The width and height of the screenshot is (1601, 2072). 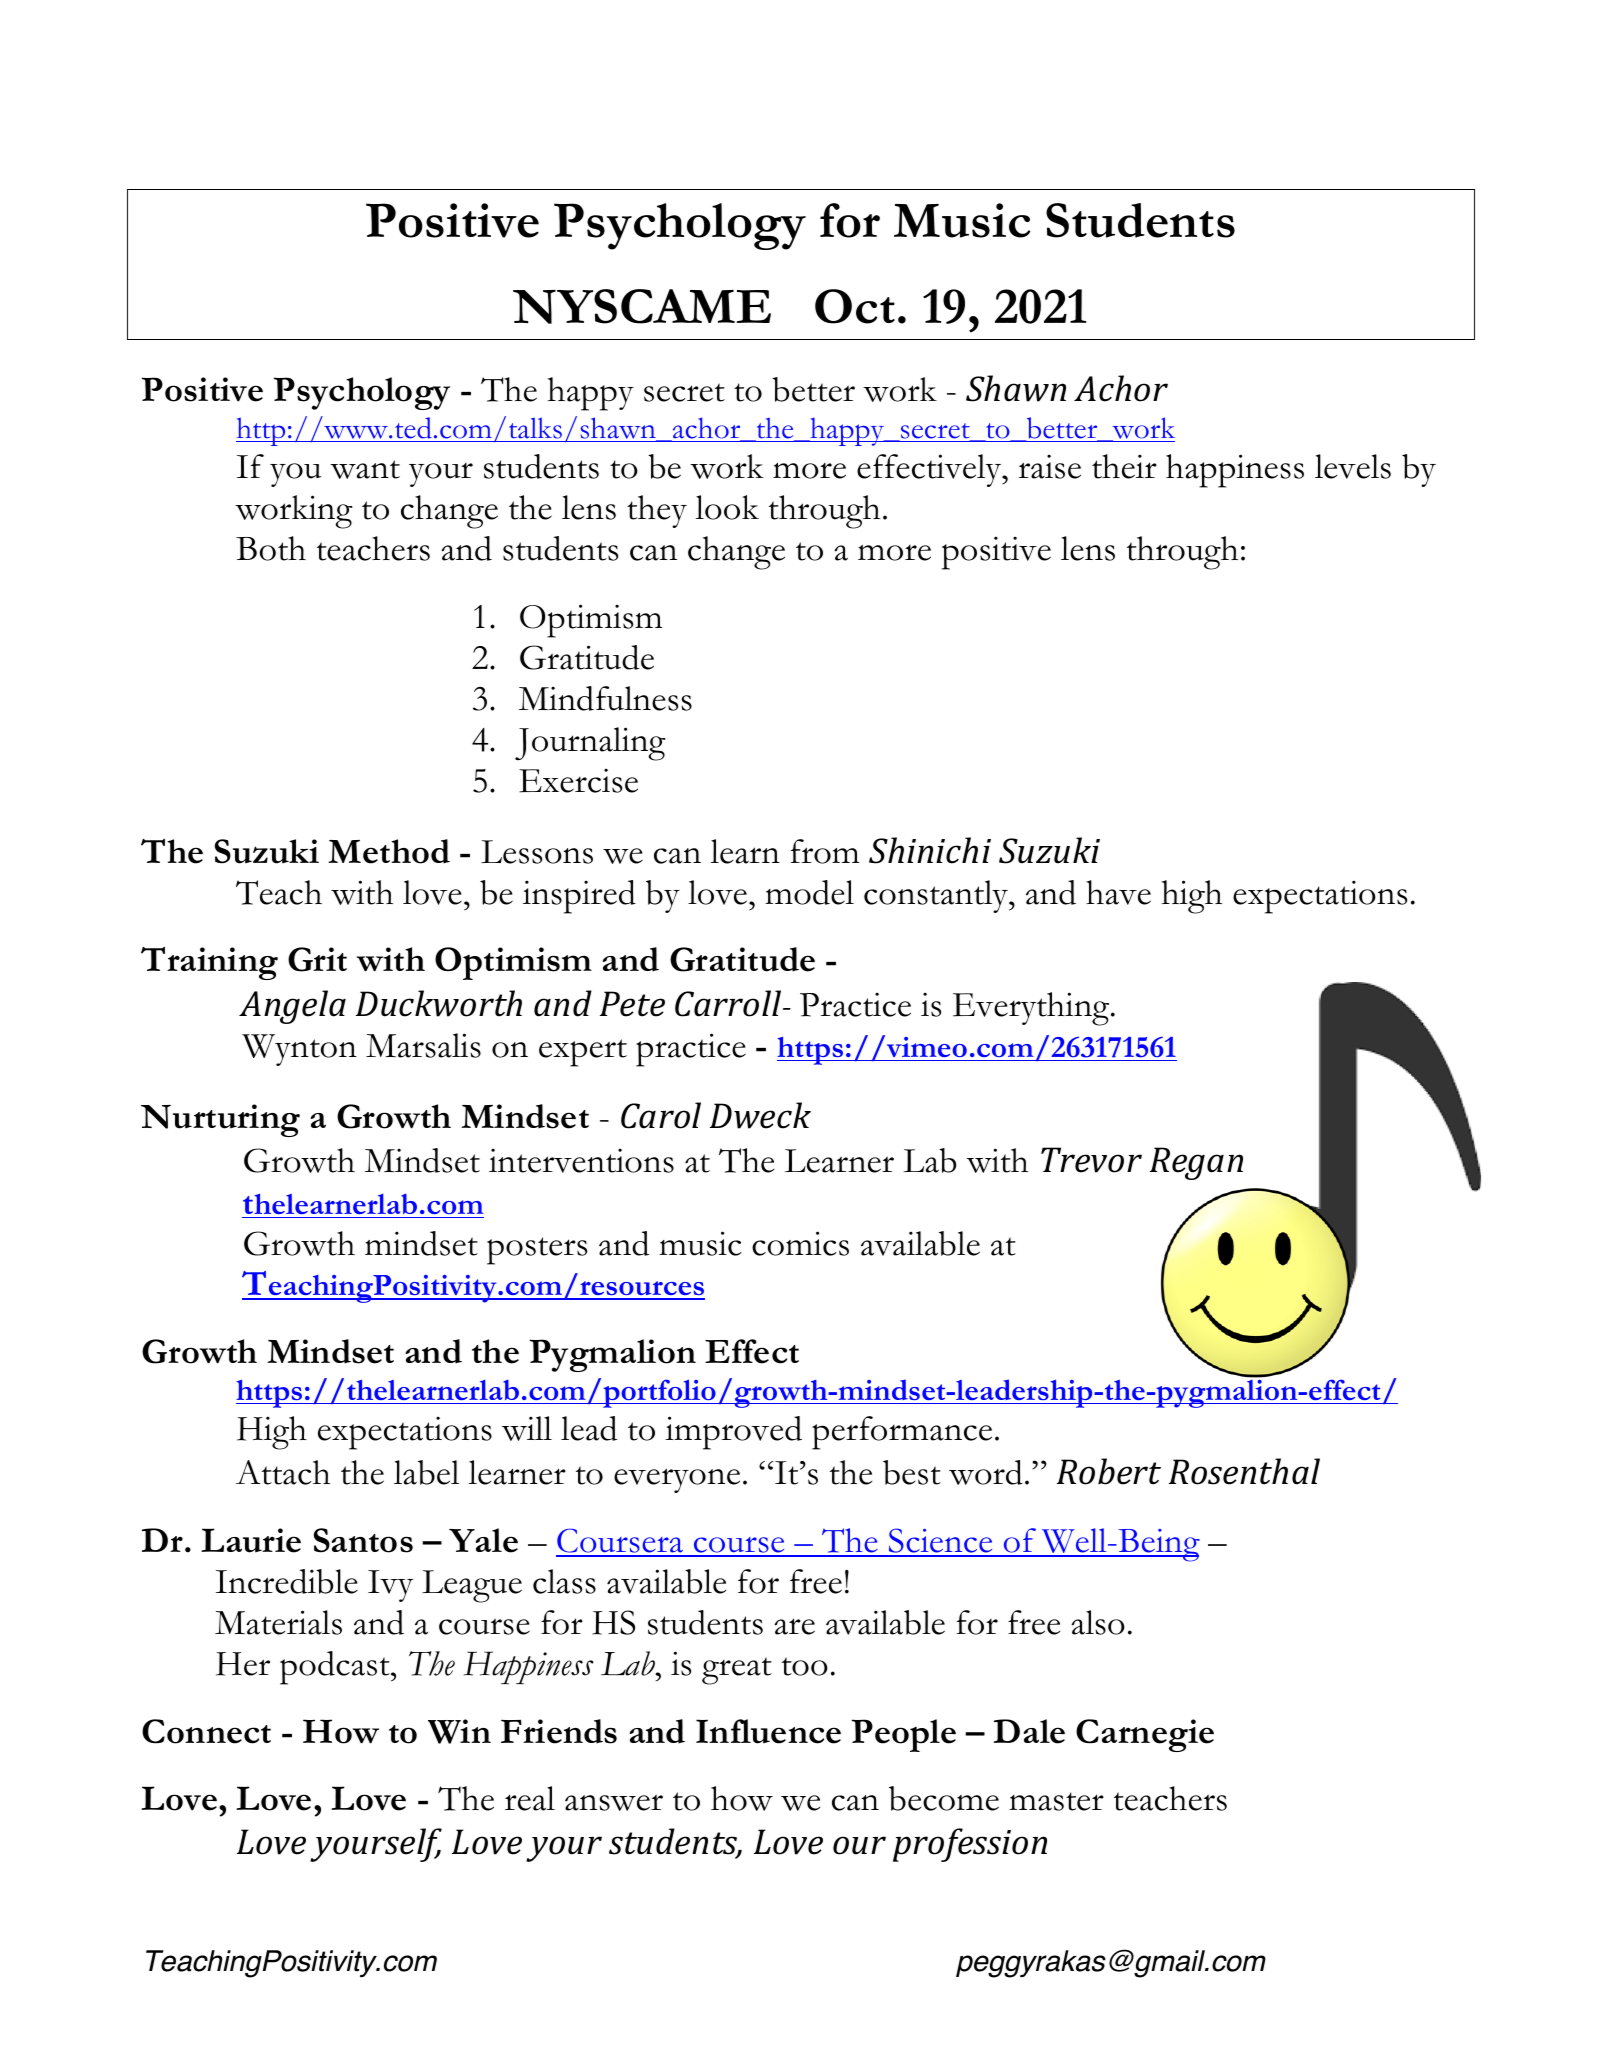 What do you see at coordinates (365, 469) in the screenshot?
I see `want` at bounding box center [365, 469].
